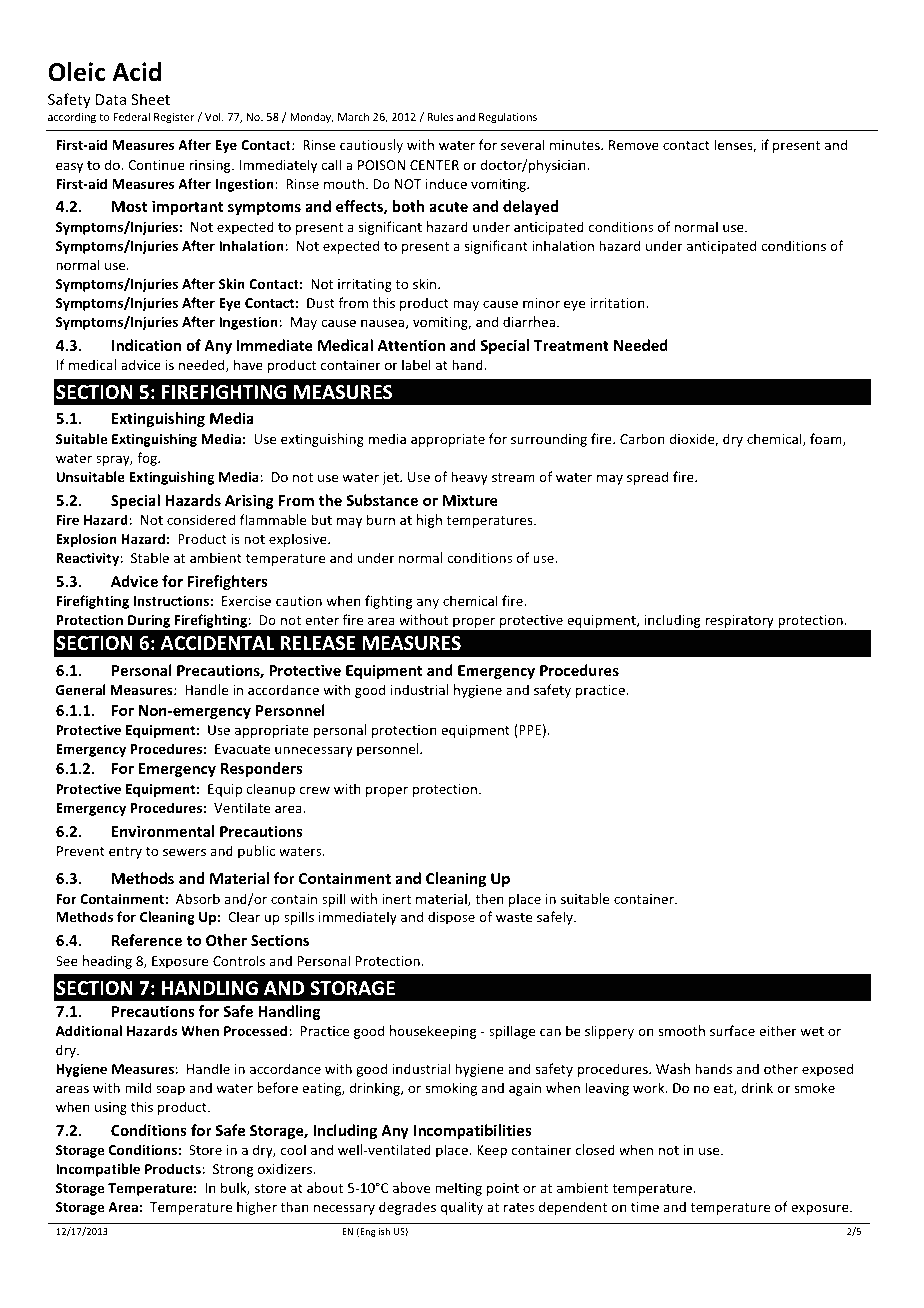 The height and width of the screenshot is (1308, 924). Describe the element at coordinates (440, 116) in the screenshot. I see `Rules` at that location.
